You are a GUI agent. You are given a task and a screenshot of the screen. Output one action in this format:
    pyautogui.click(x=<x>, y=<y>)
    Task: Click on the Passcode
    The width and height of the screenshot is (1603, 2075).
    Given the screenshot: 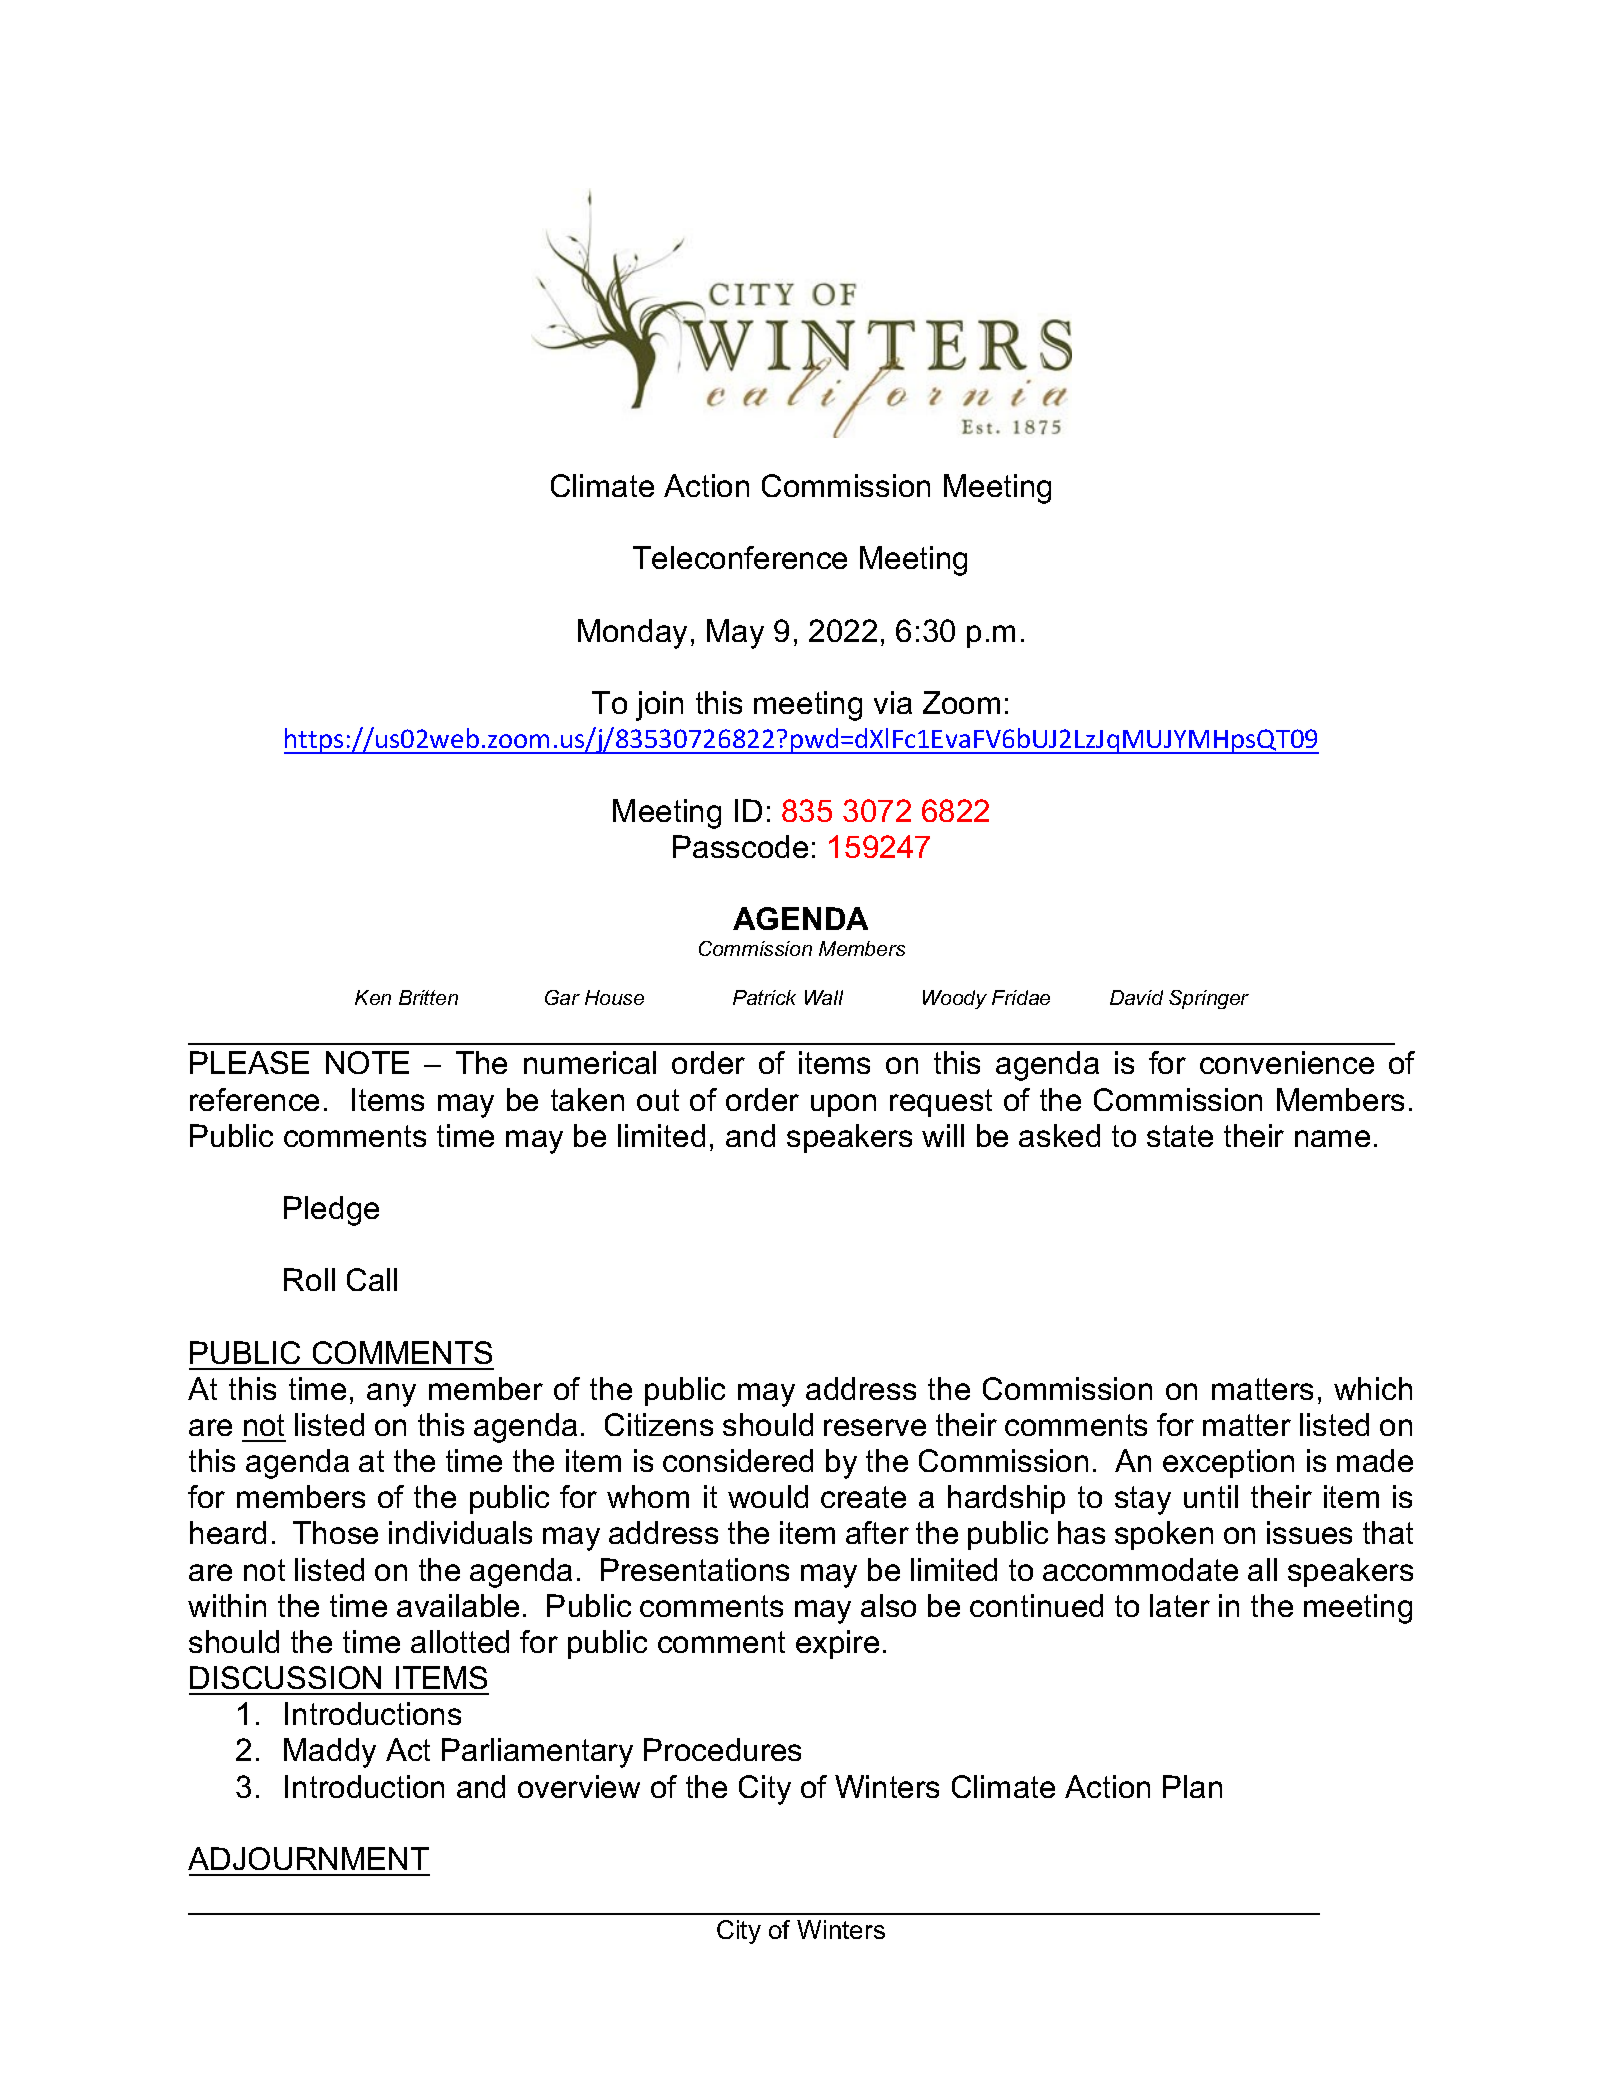 What is the action you would take?
    pyautogui.click(x=740, y=846)
